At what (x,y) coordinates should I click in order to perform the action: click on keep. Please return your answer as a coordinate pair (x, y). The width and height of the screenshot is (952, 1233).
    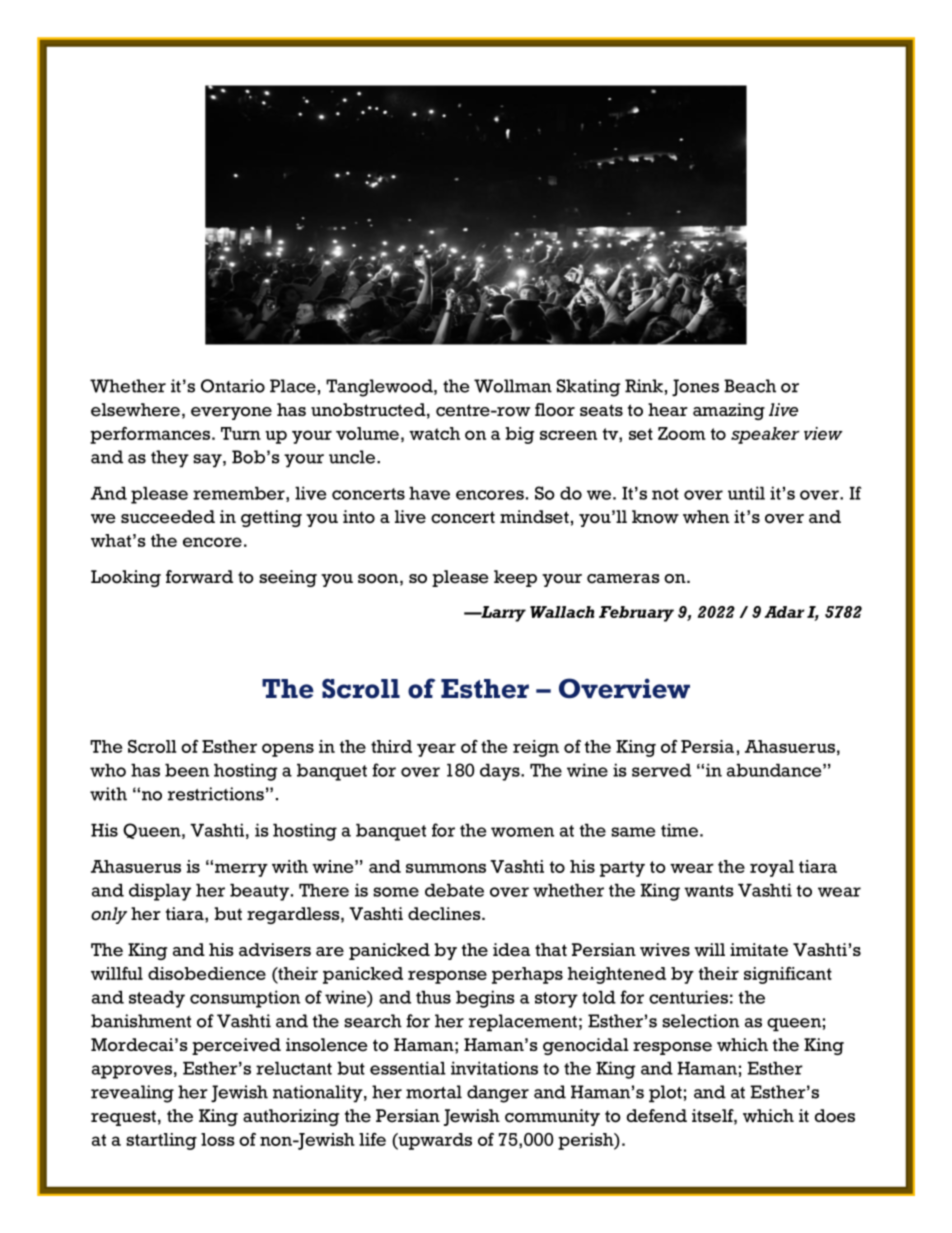
    Looking at the image, I should click on (515, 578).
